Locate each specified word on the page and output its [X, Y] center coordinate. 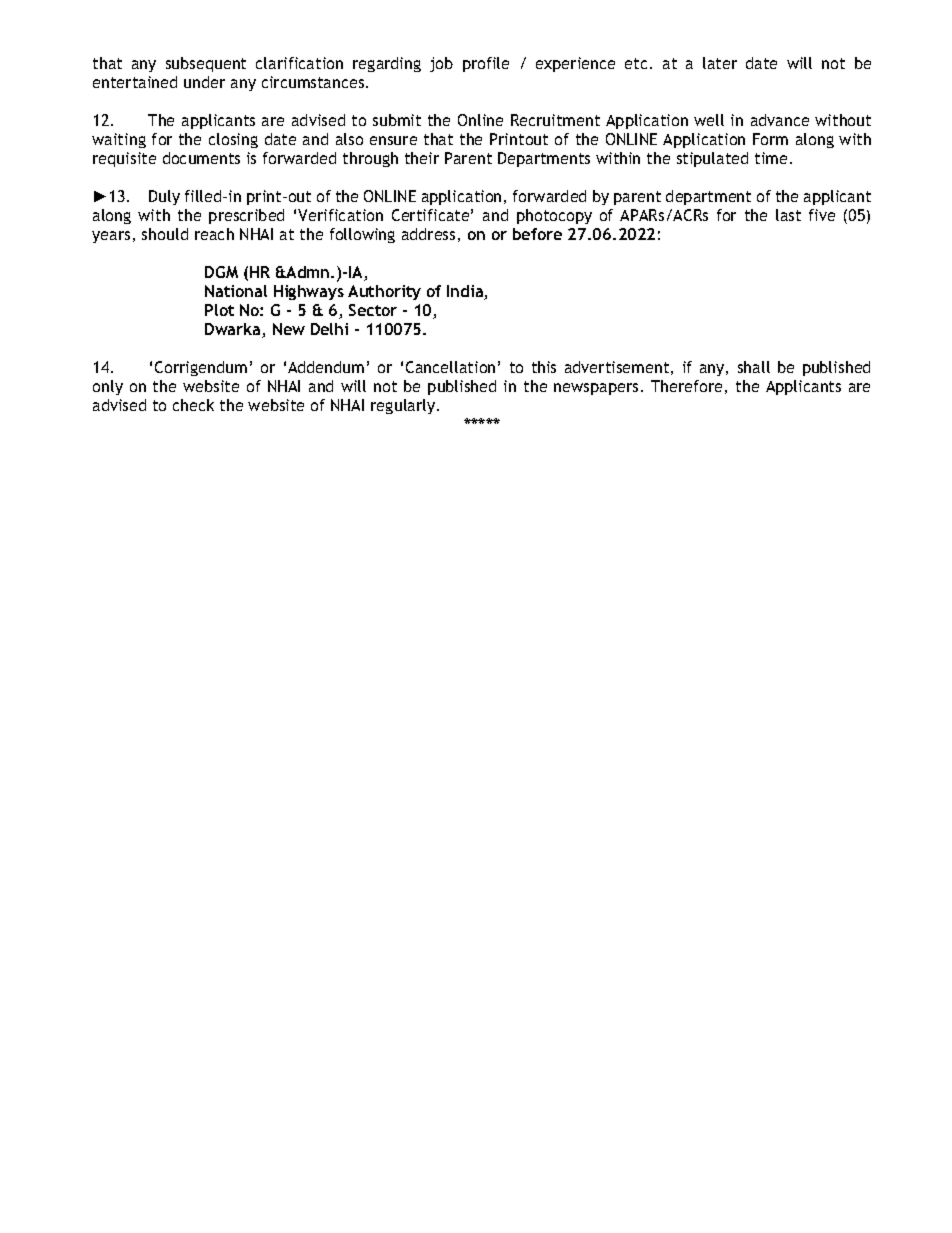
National [236, 291]
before [537, 234]
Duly [164, 197]
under [204, 82]
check [193, 405]
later [720, 63]
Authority [384, 292]
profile [486, 64]
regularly [404, 406]
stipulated [712, 159]
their [422, 158]
